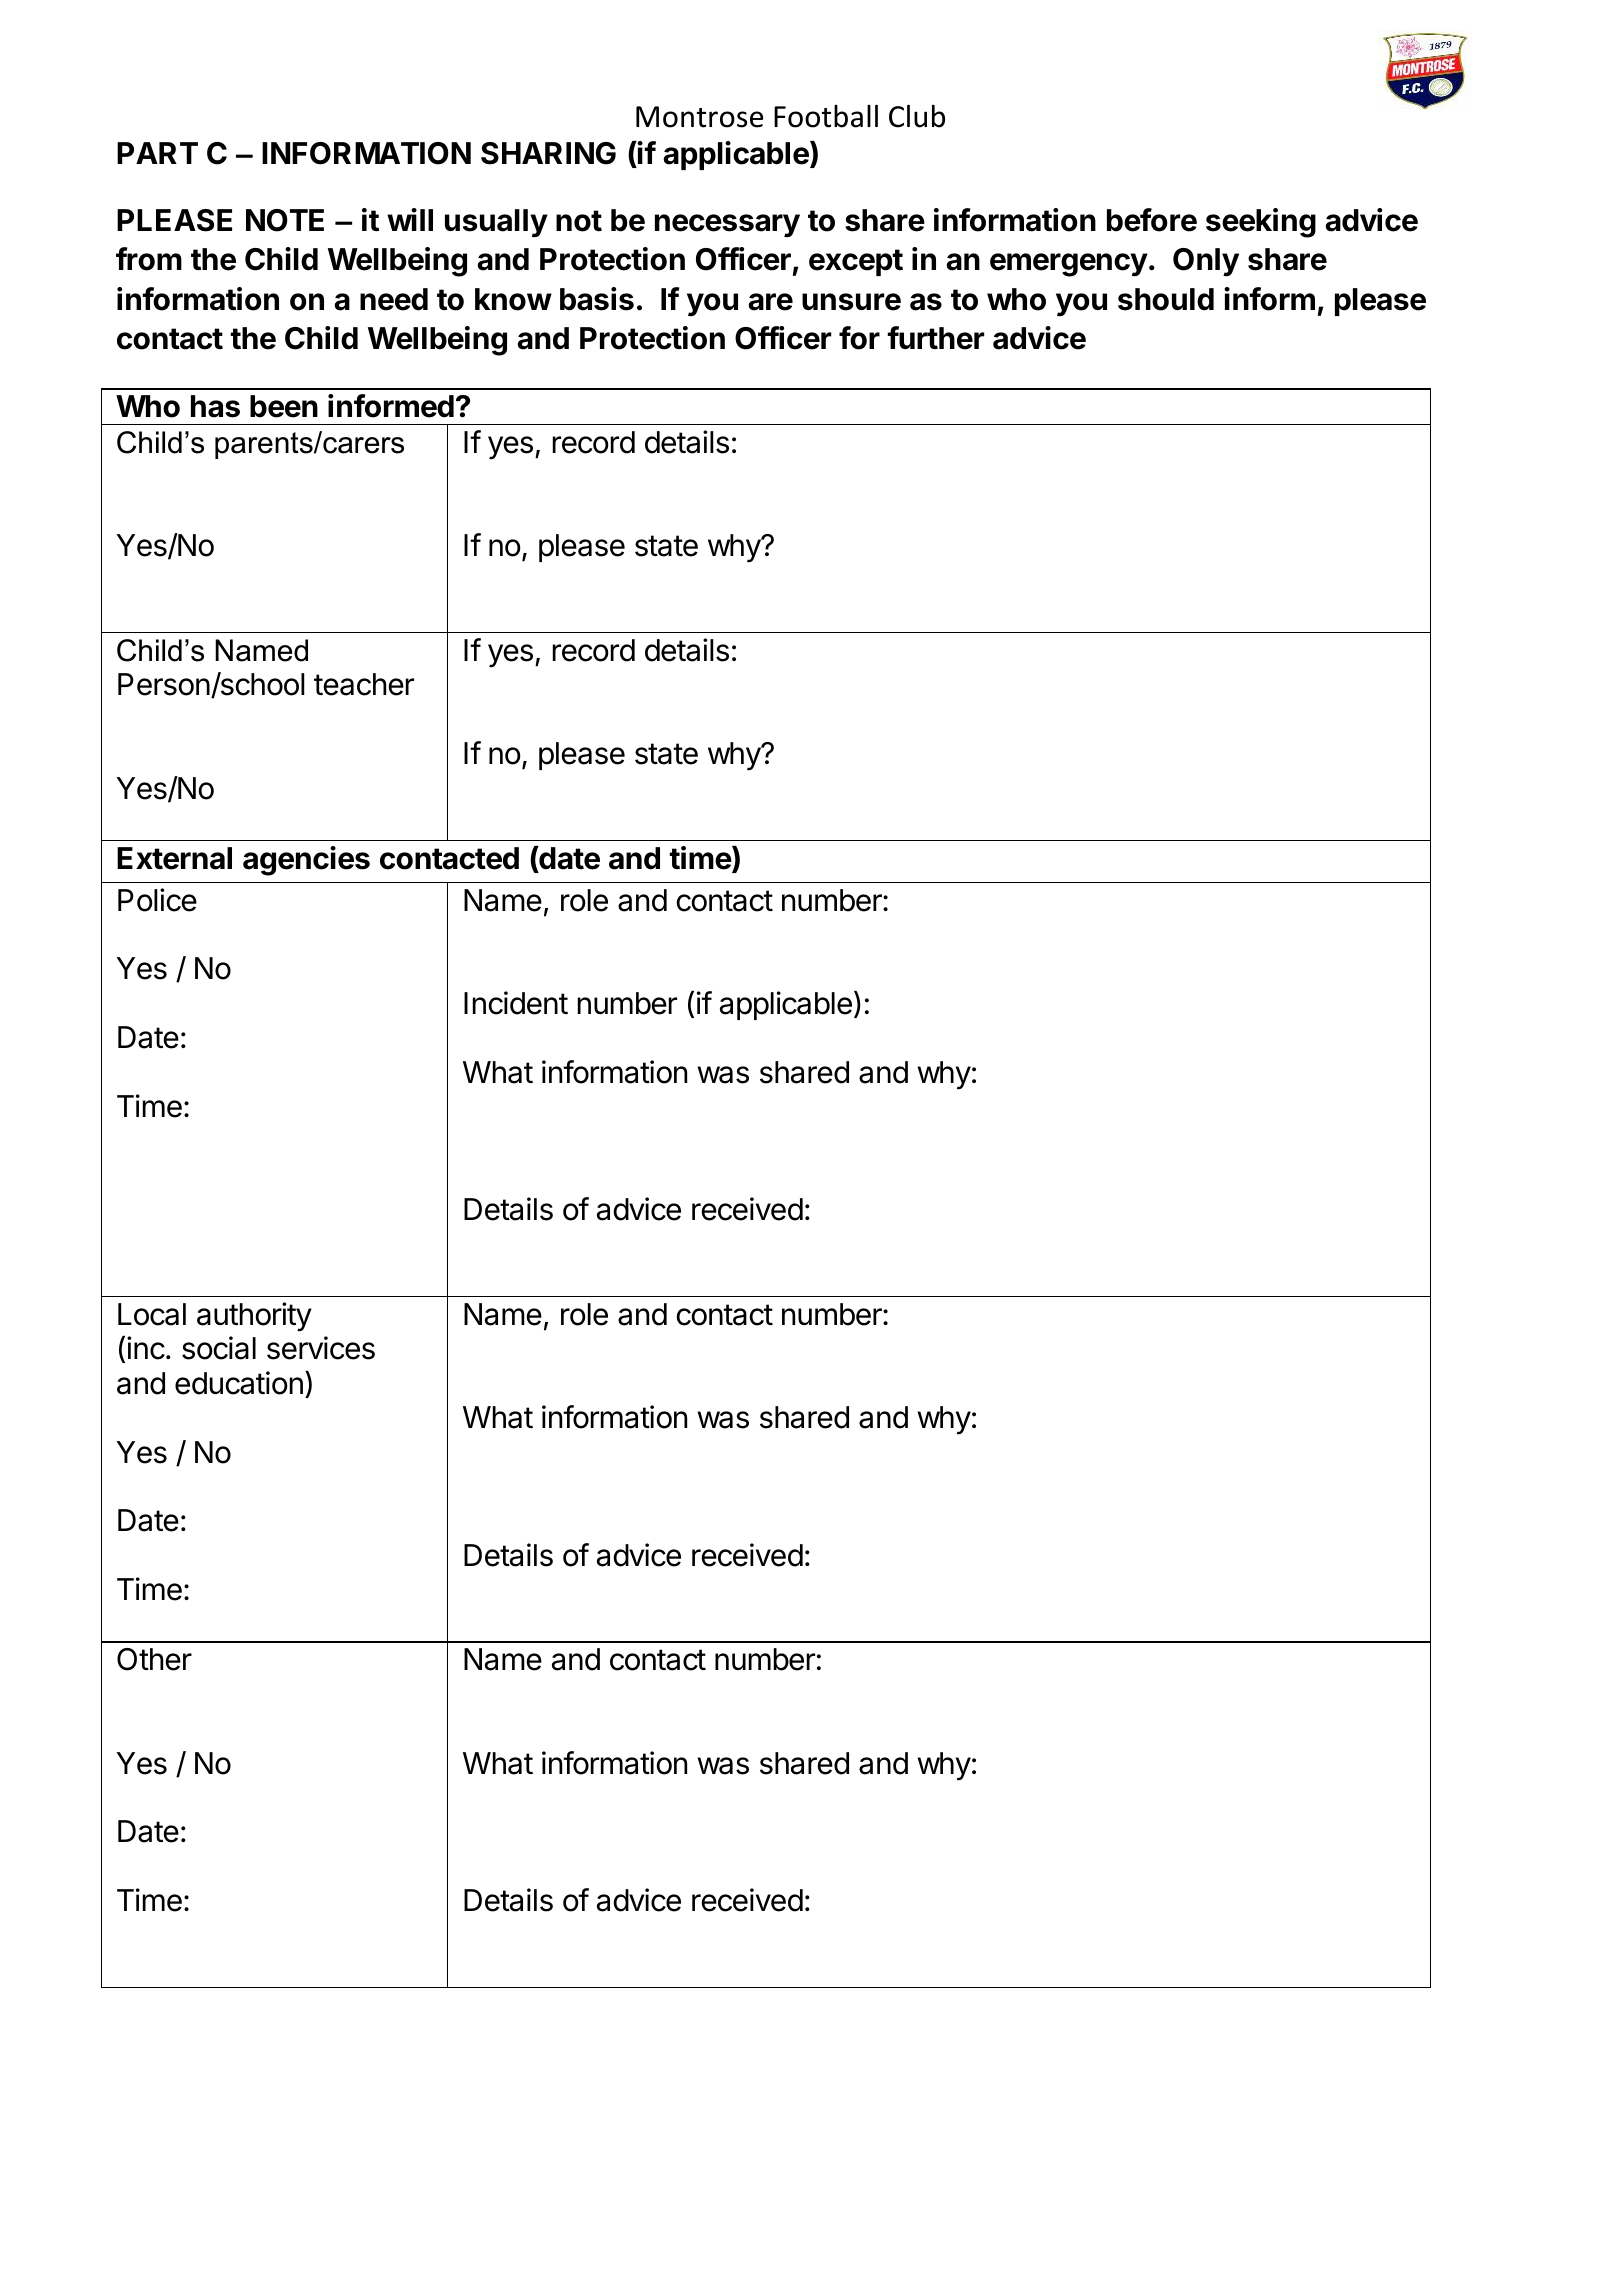 This page has height=2290, width=1619. Describe the element at coordinates (239, 1383) in the page. I see `education` at that location.
